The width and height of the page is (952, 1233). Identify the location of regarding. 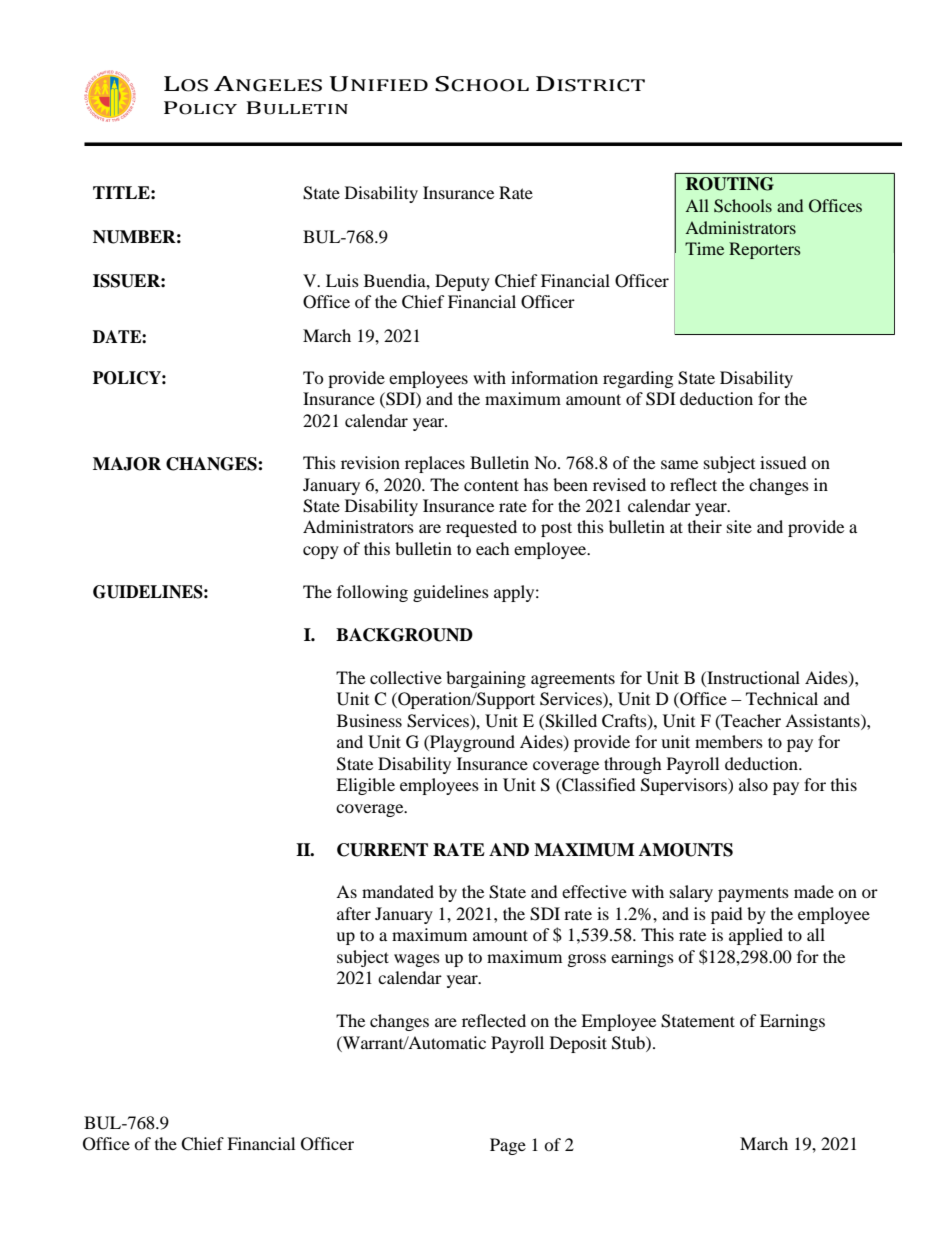
(638, 379).
